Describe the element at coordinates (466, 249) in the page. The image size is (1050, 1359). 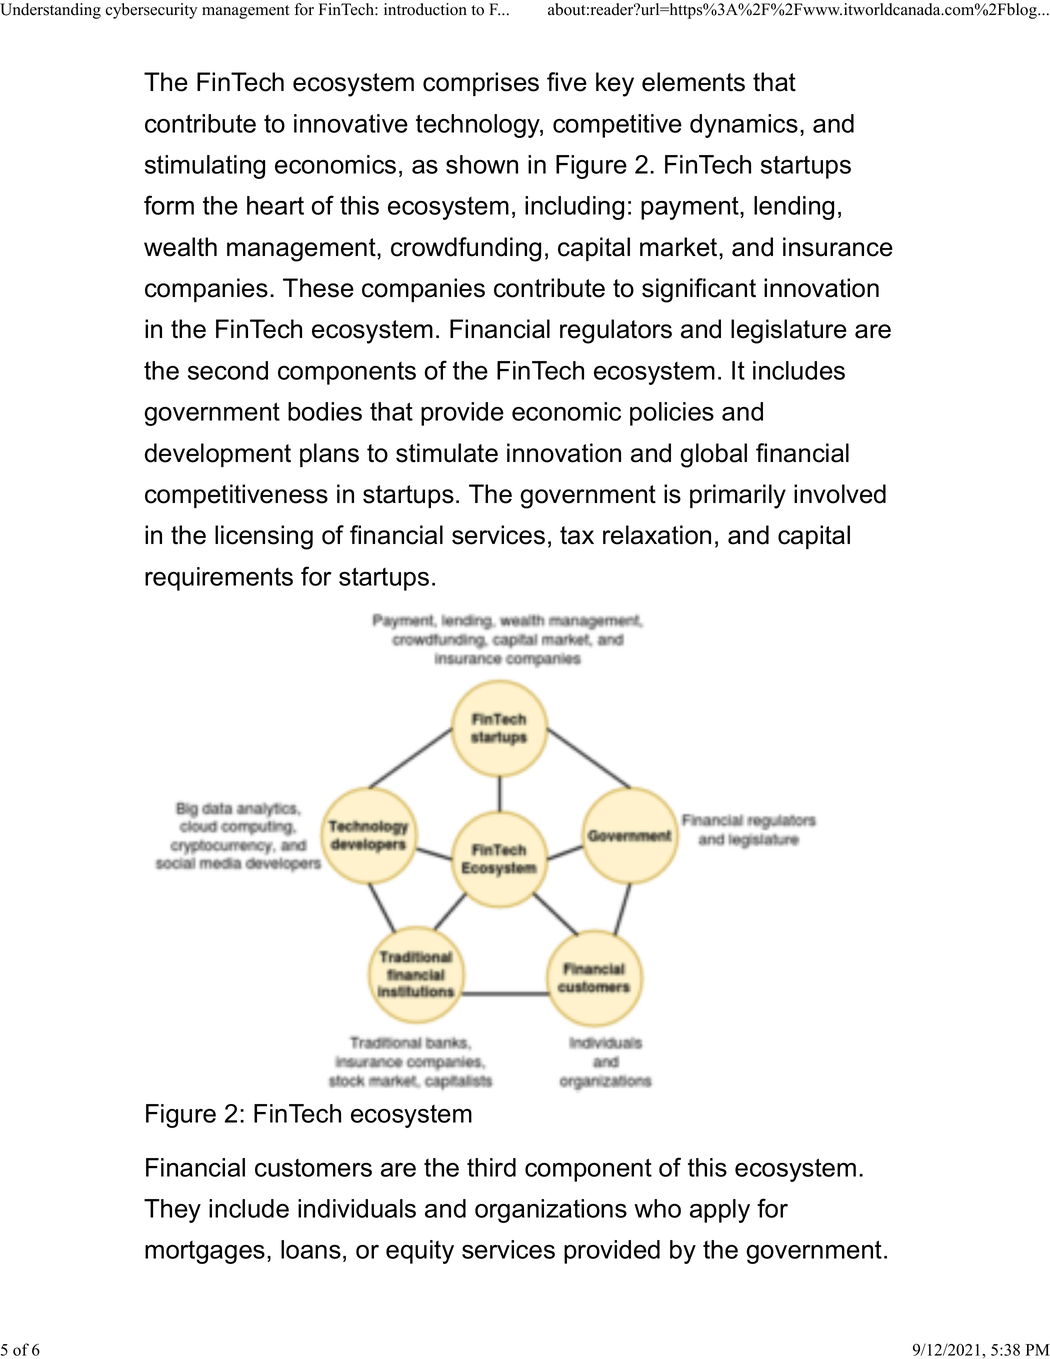
I see `crowdfunding` at that location.
